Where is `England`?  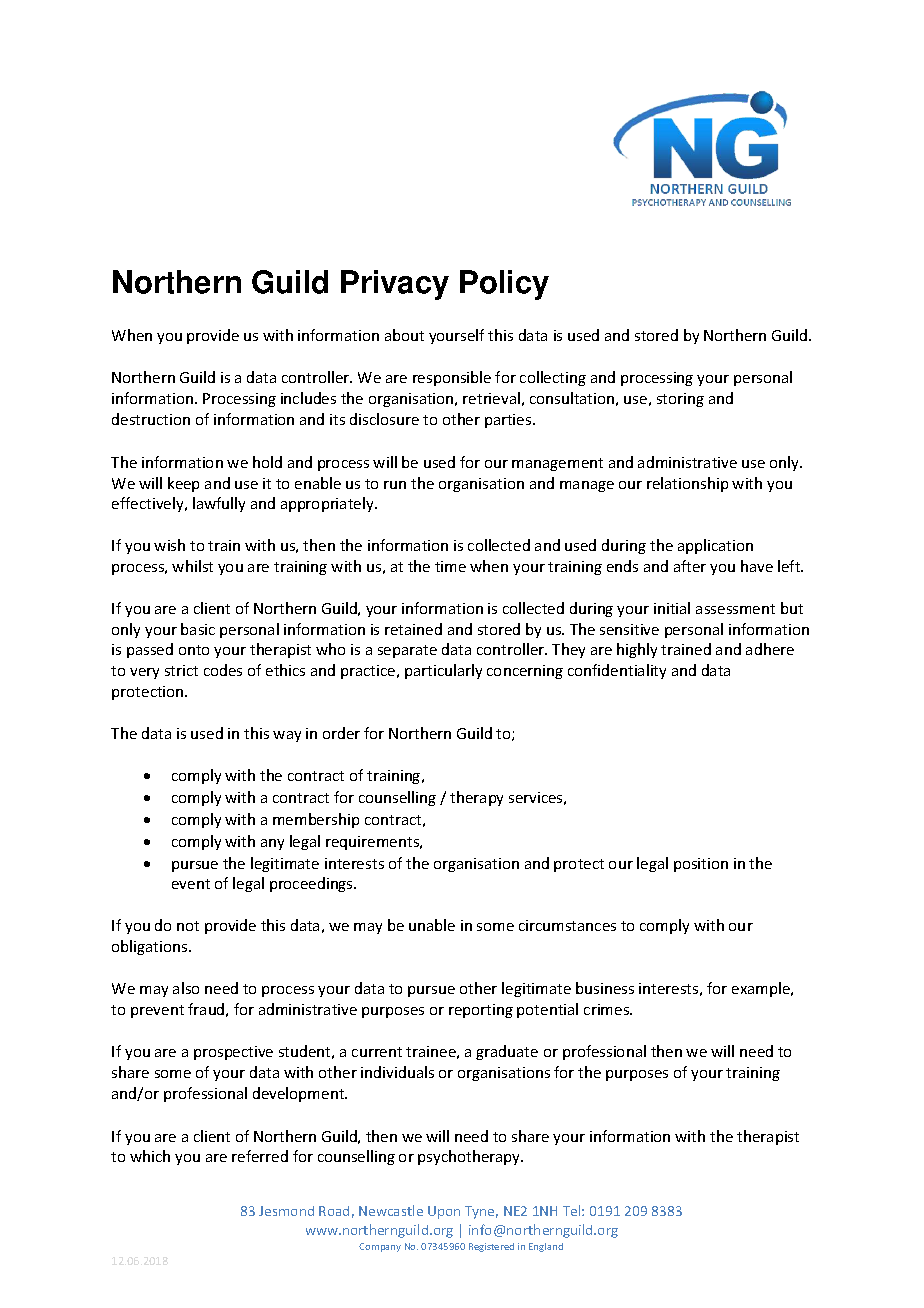
England is located at coordinates (546, 1247).
